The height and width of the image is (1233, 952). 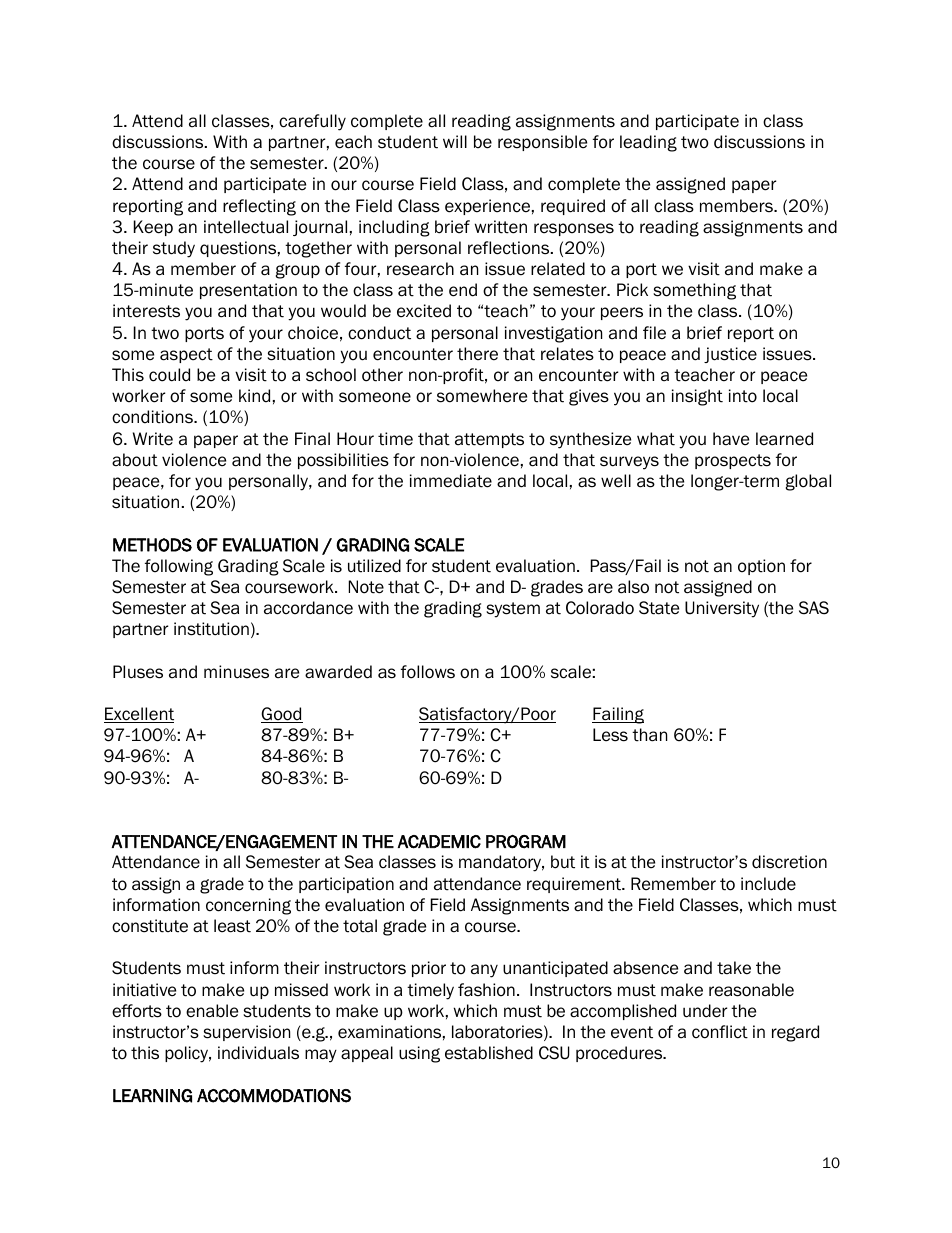 What do you see at coordinates (489, 1053) in the image?
I see `established` at bounding box center [489, 1053].
